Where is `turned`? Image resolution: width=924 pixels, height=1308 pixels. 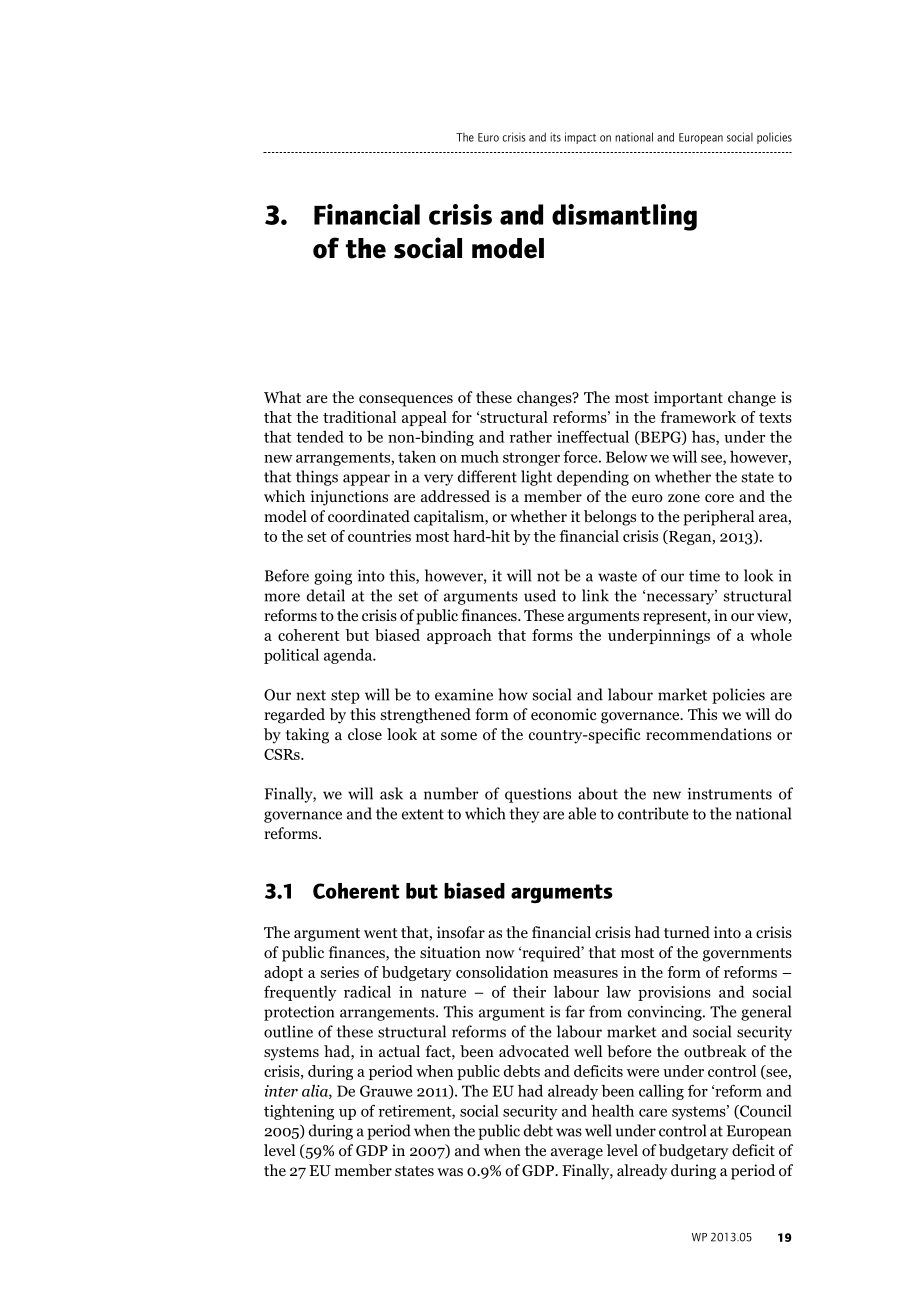
turned is located at coordinates (687, 932).
